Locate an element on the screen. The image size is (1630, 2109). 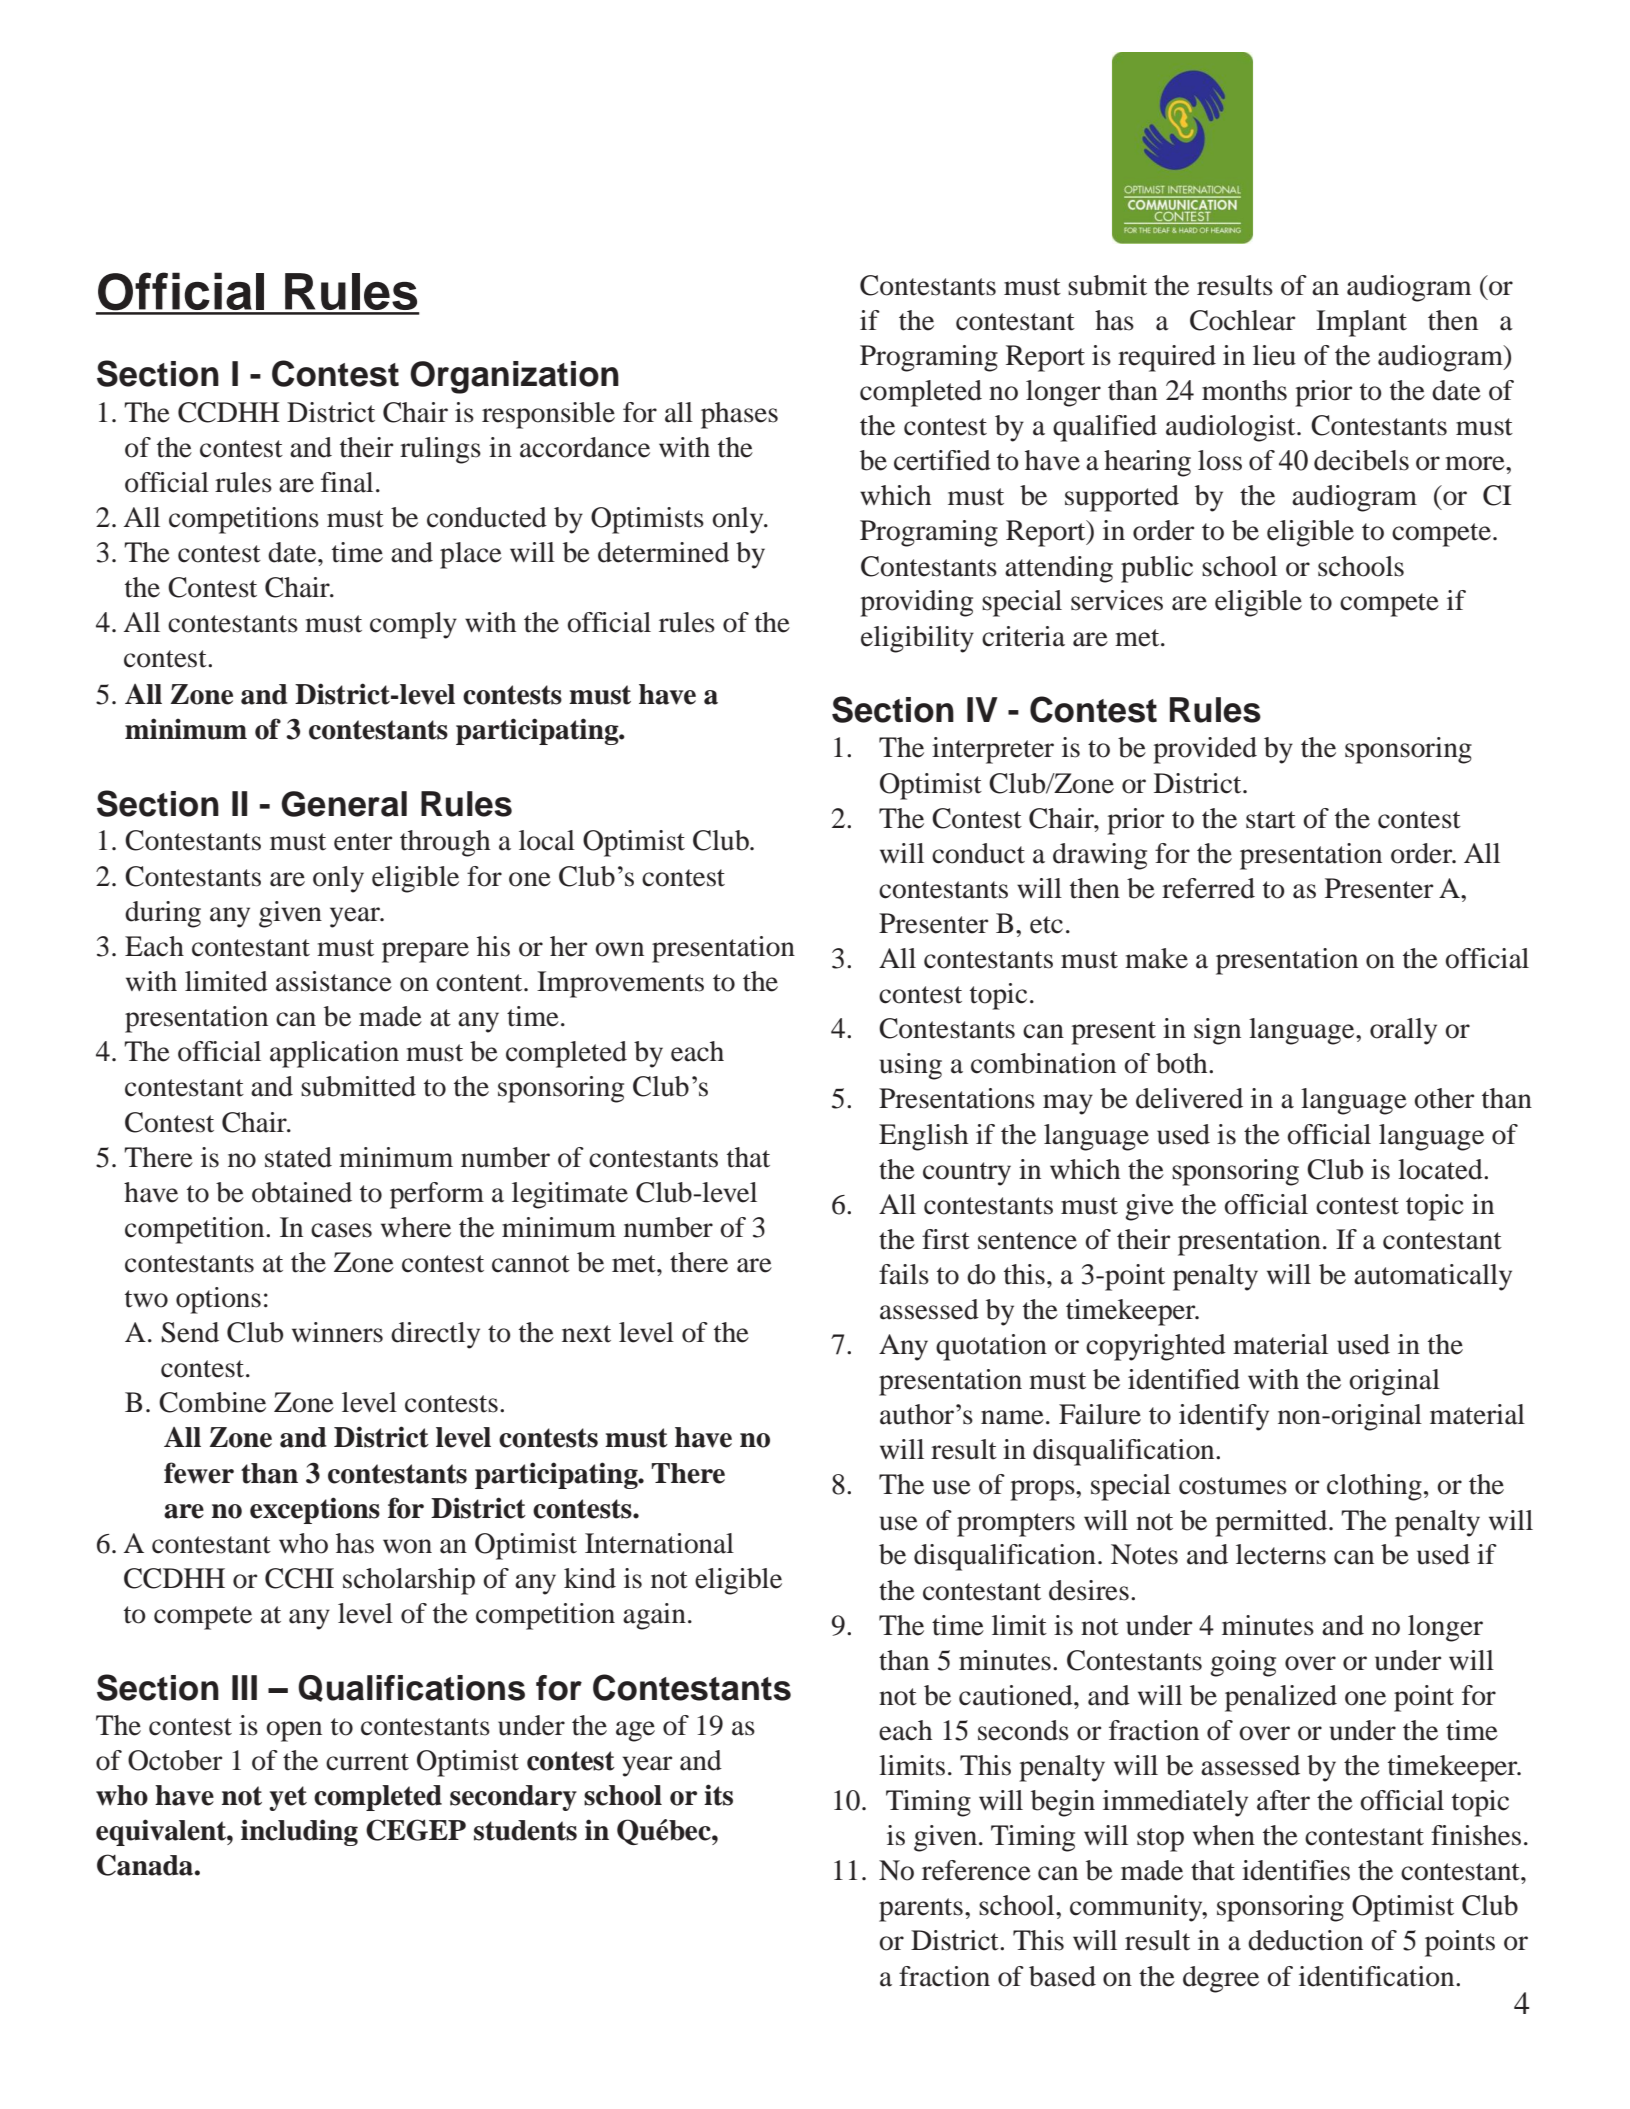
lieu is located at coordinates (1274, 355).
